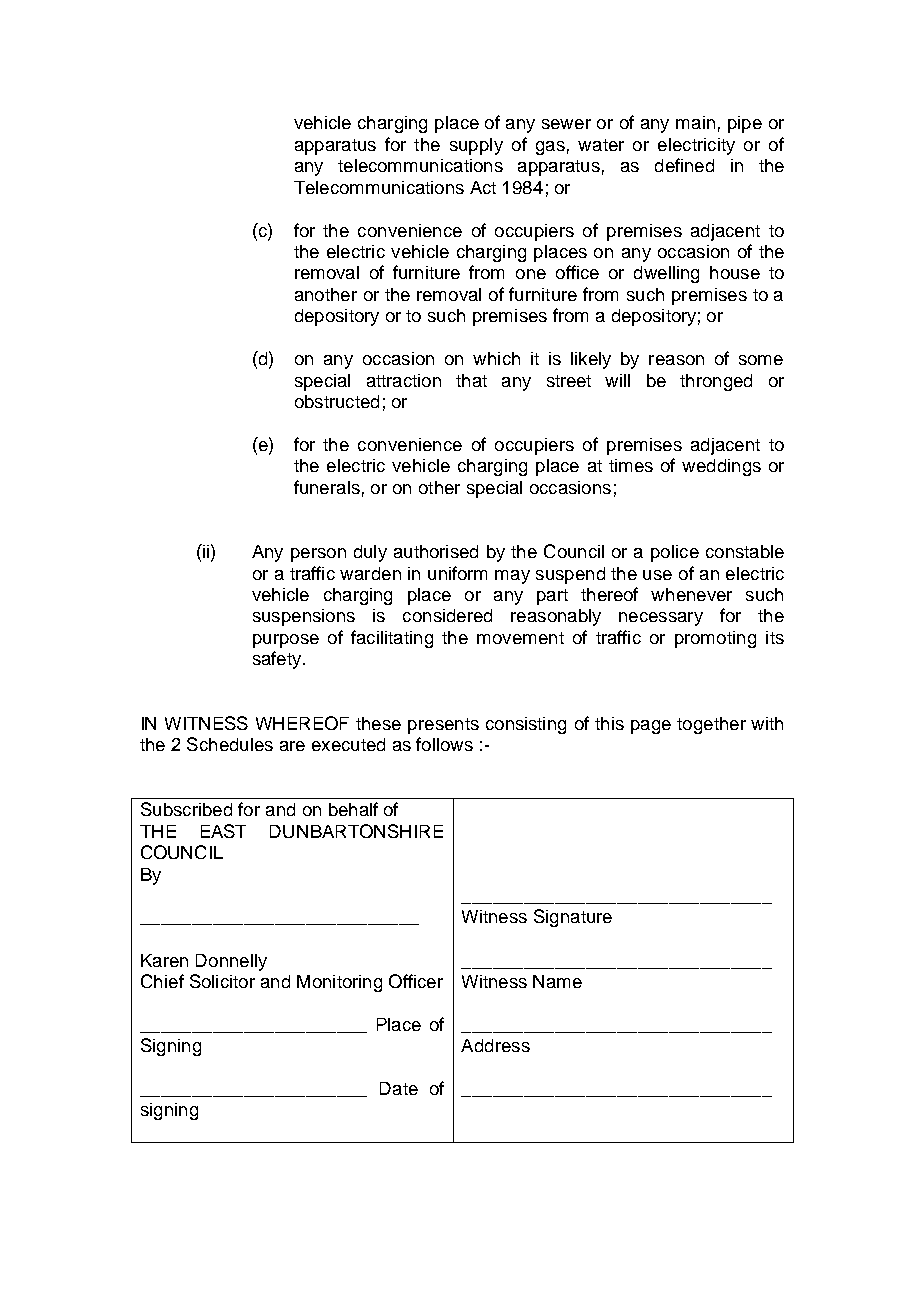 The image size is (924, 1308). Describe the element at coordinates (550, 148) in the screenshot. I see `gas` at that location.
